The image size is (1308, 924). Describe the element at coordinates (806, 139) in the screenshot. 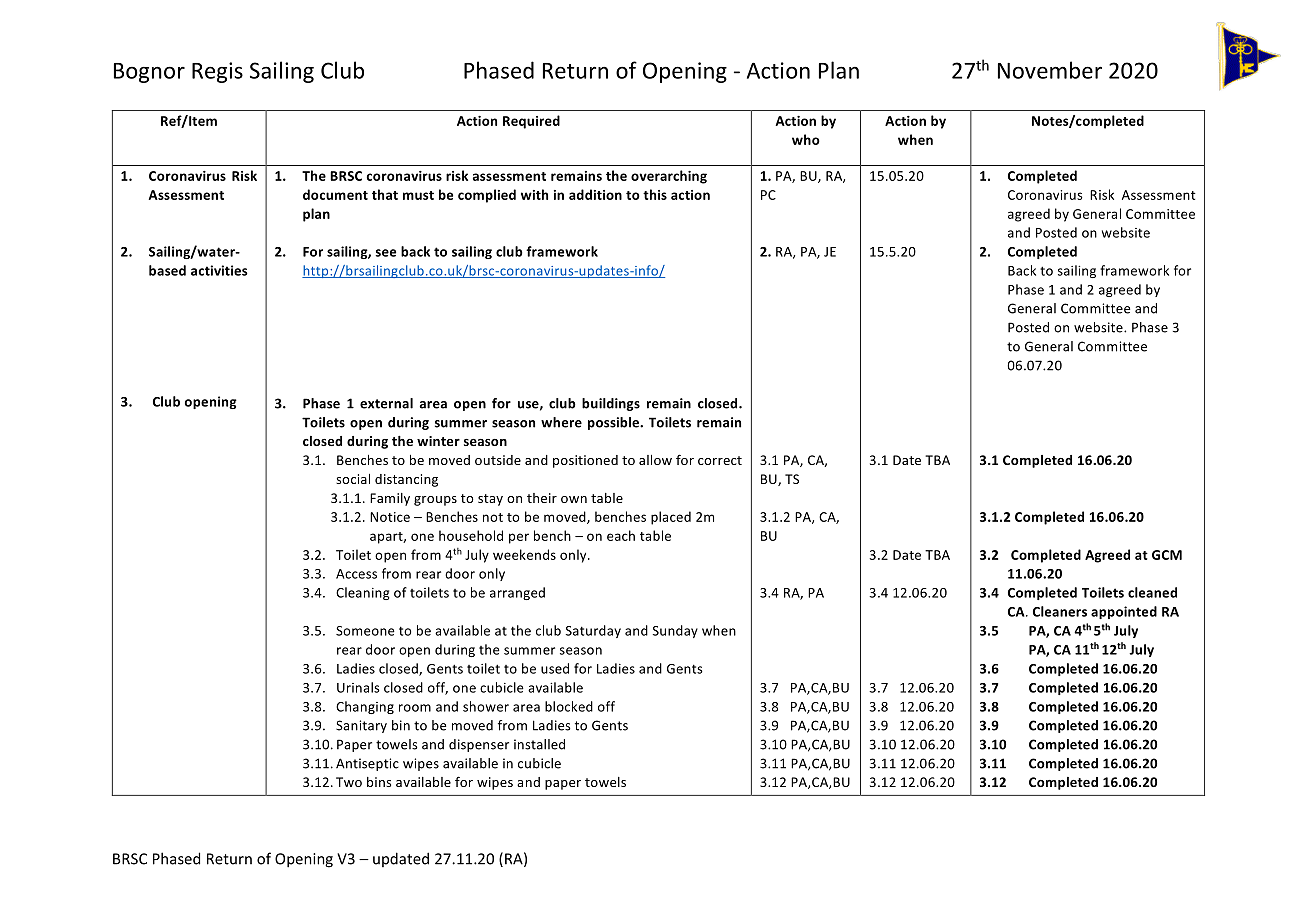

I see `who` at that location.
